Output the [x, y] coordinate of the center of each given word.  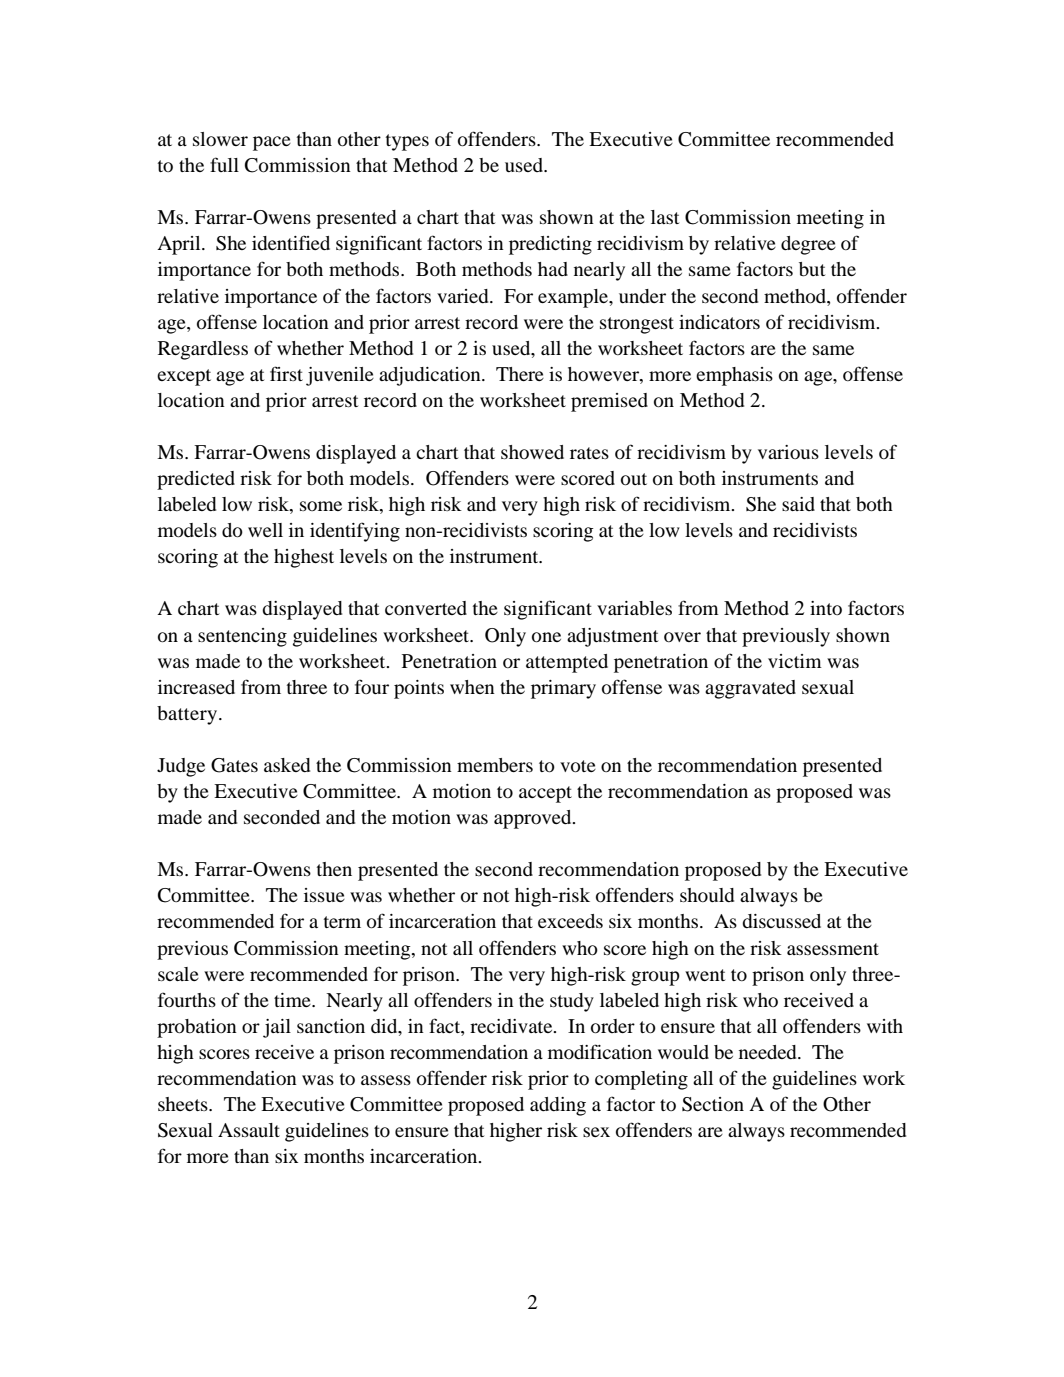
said [798, 504]
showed [532, 452]
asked [287, 765]
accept [545, 794]
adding [558, 1106]
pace [272, 143]
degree [808, 245]
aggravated [750, 689]
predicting [550, 245]
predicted [196, 480]
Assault [249, 1130]
